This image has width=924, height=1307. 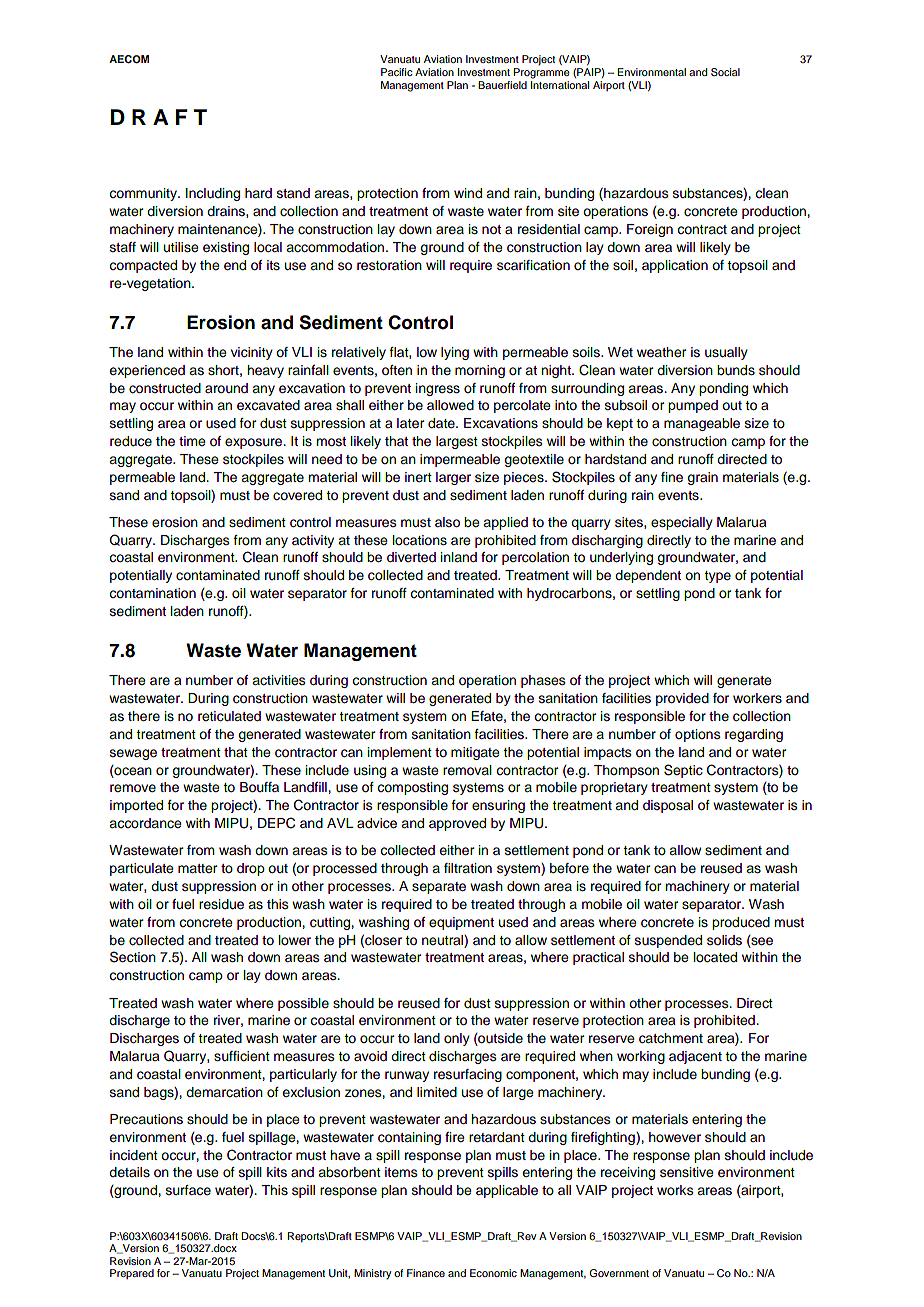 What do you see at coordinates (418, 477) in the image?
I see `inert` at bounding box center [418, 477].
